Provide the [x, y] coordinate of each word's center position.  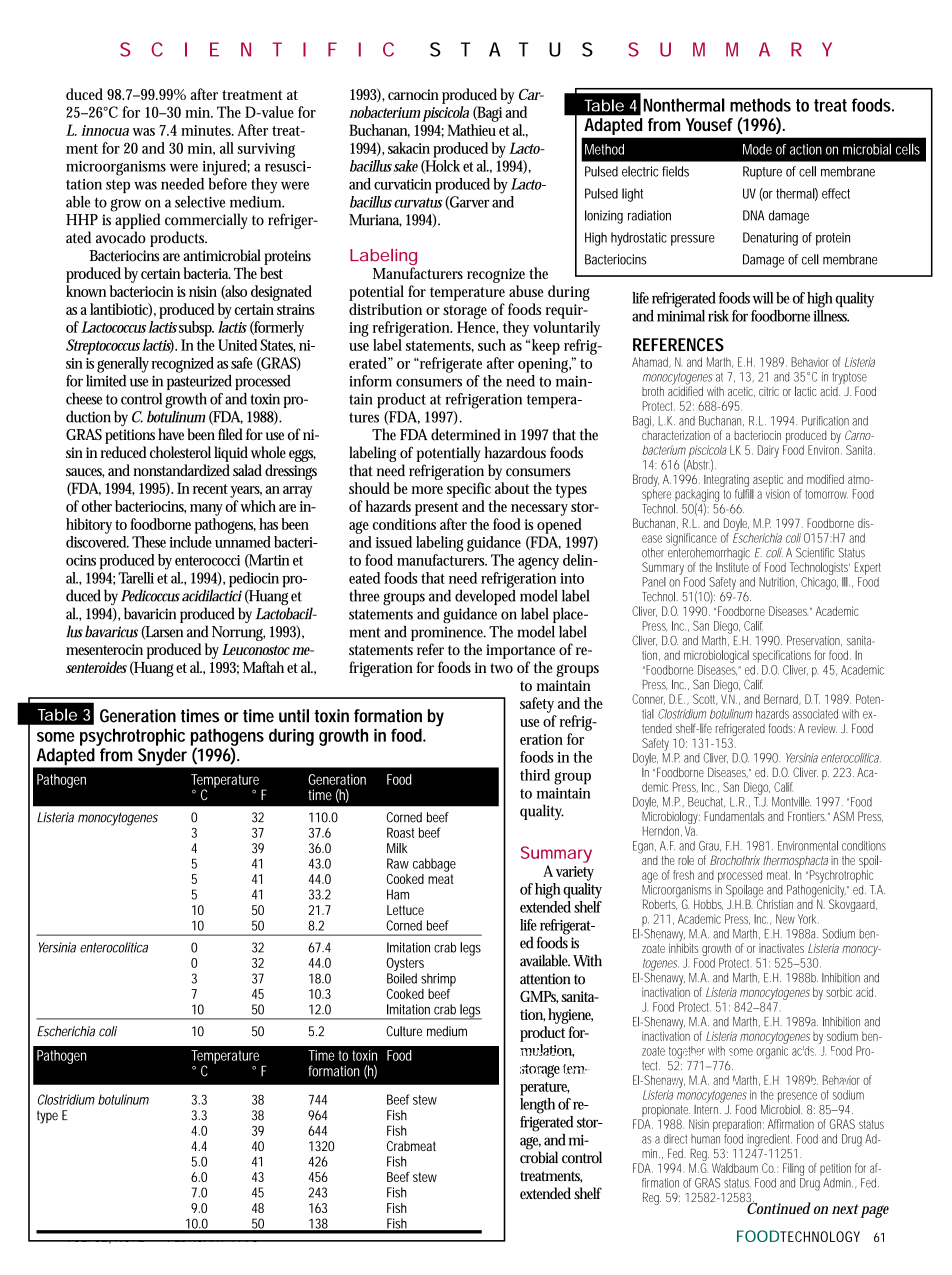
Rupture [762, 173]
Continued [777, 1207]
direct [675, 1139]
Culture [404, 1031]
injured [225, 168]
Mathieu [471, 130]
